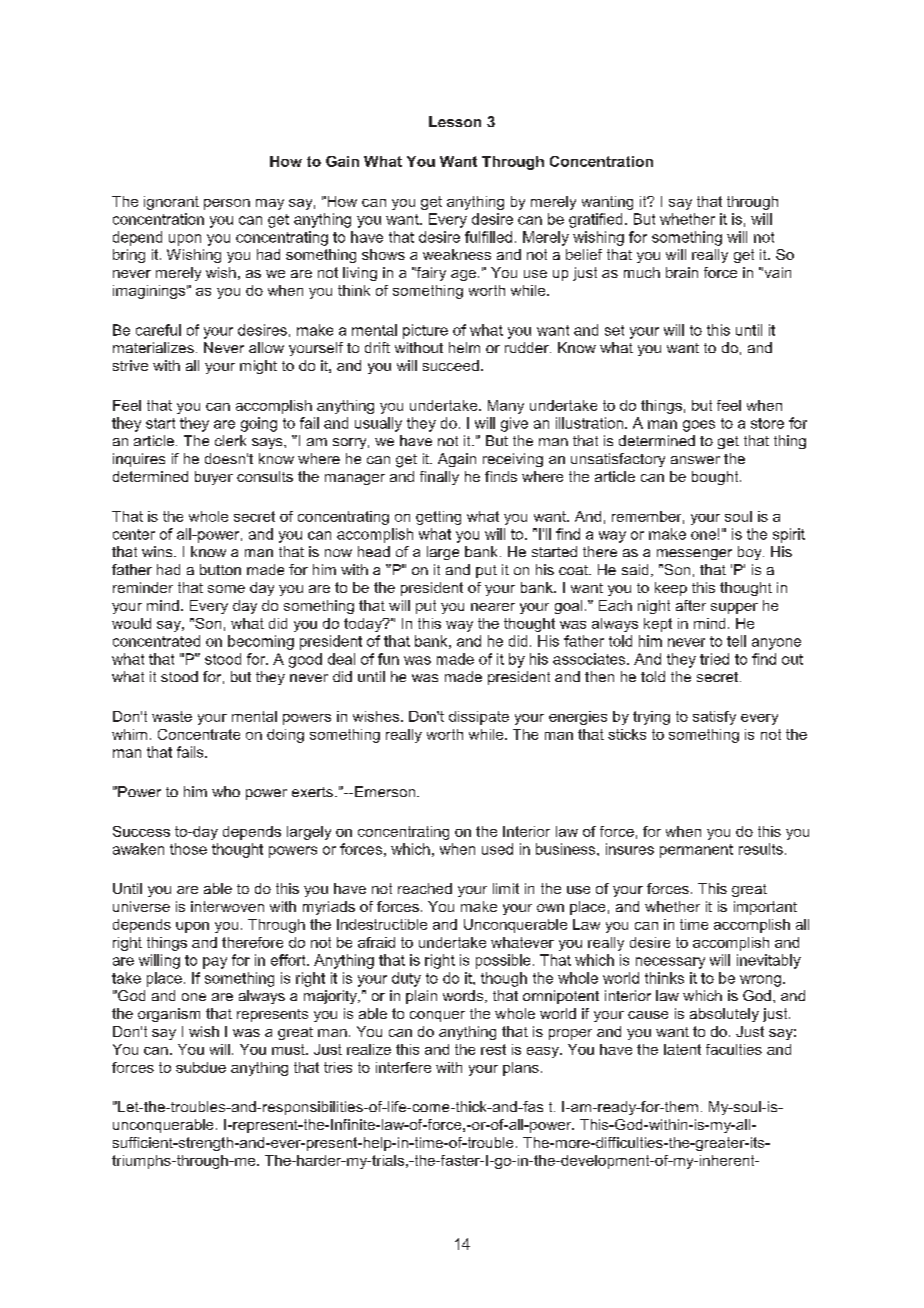 This image has width=924, height=1308. What do you see at coordinates (201, 1067) in the image?
I see `subdue` at bounding box center [201, 1067].
